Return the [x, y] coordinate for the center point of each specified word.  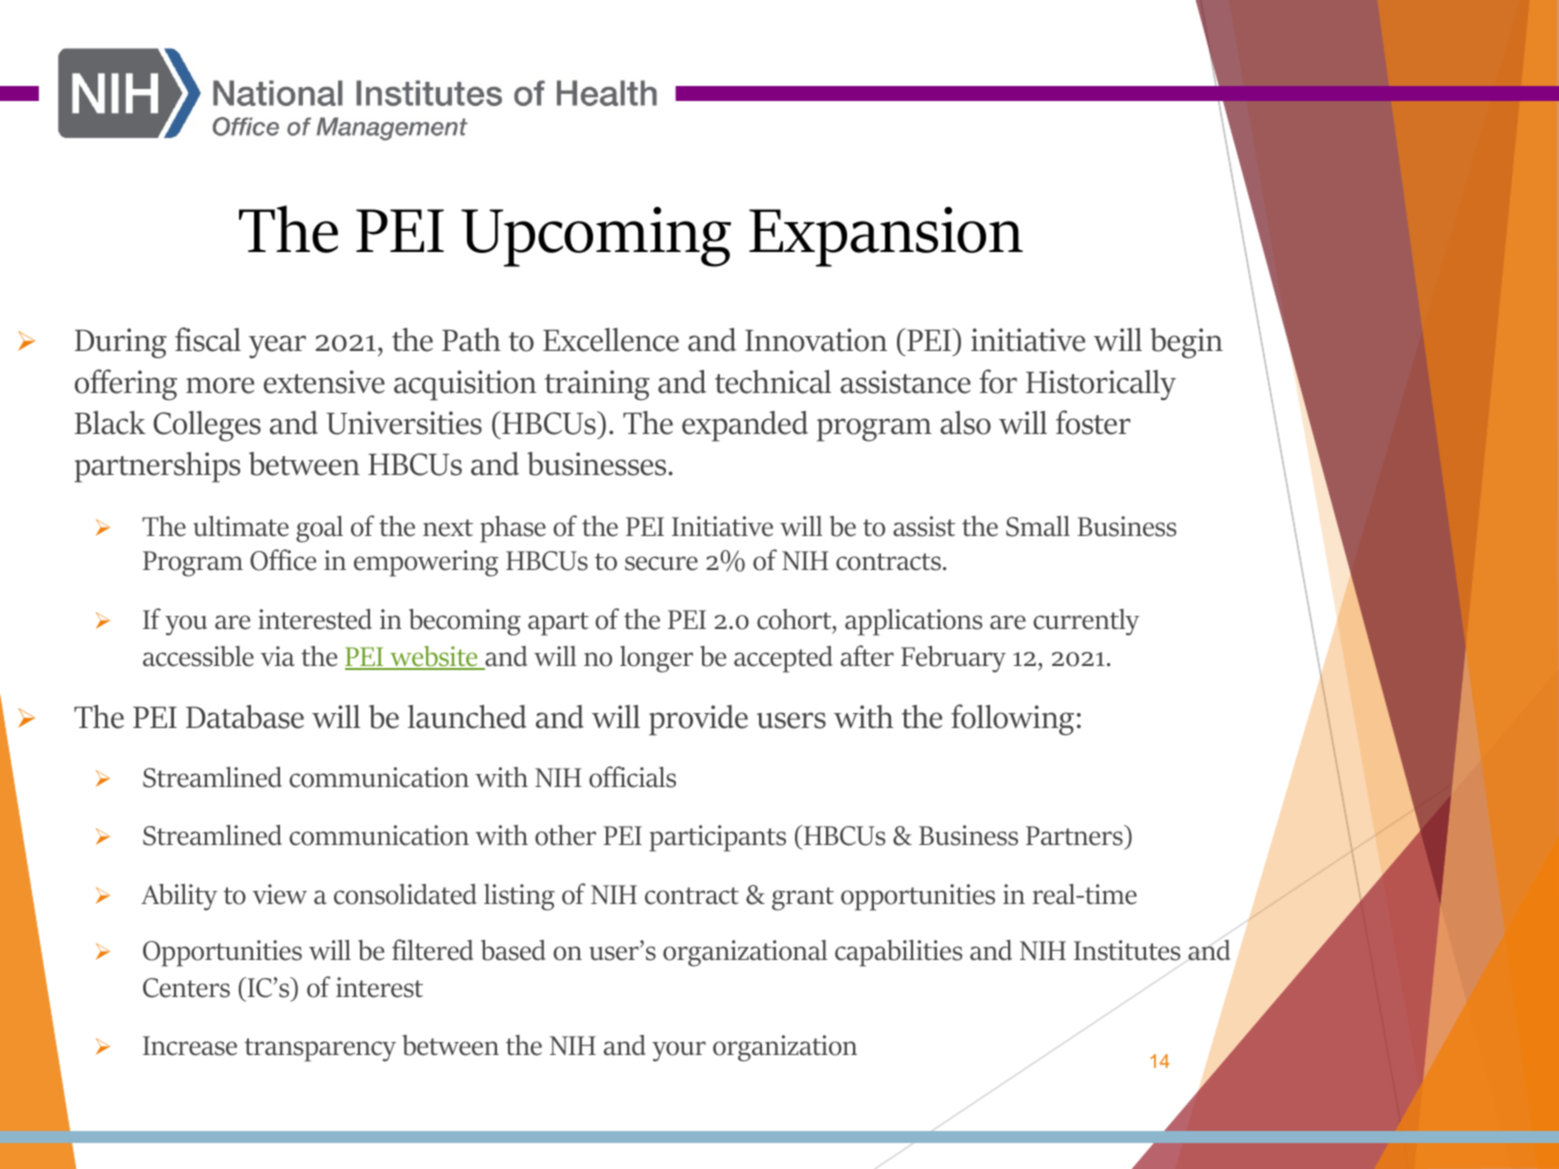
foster [1093, 422]
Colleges [207, 426]
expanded [745, 426]
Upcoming [596, 237]
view [280, 894]
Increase [190, 1046]
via [278, 656]
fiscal [208, 339]
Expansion [886, 237]
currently [1086, 622]
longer [656, 659]
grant [803, 899]
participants [717, 838]
